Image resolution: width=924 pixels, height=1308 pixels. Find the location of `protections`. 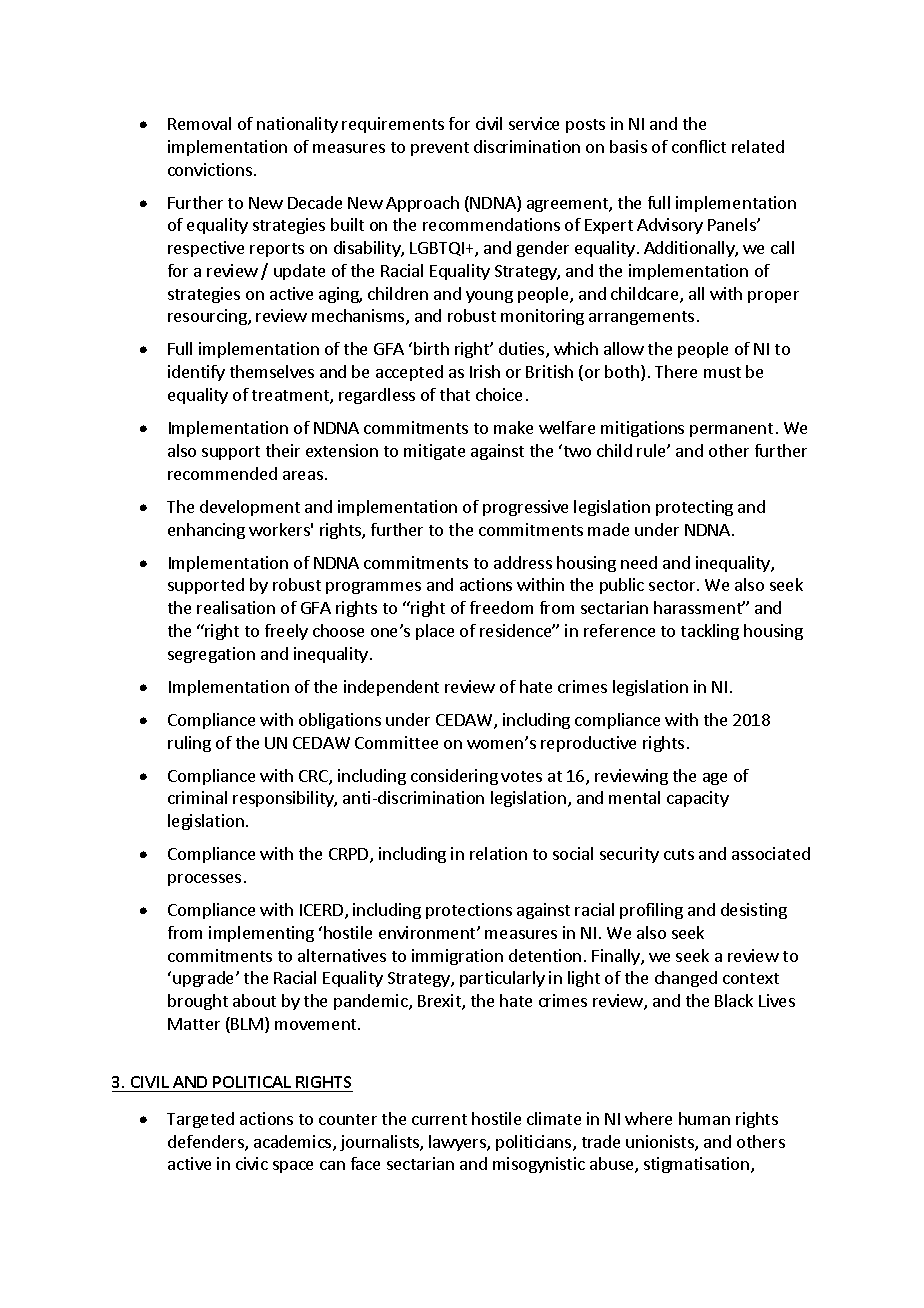

protections is located at coordinates (469, 911).
